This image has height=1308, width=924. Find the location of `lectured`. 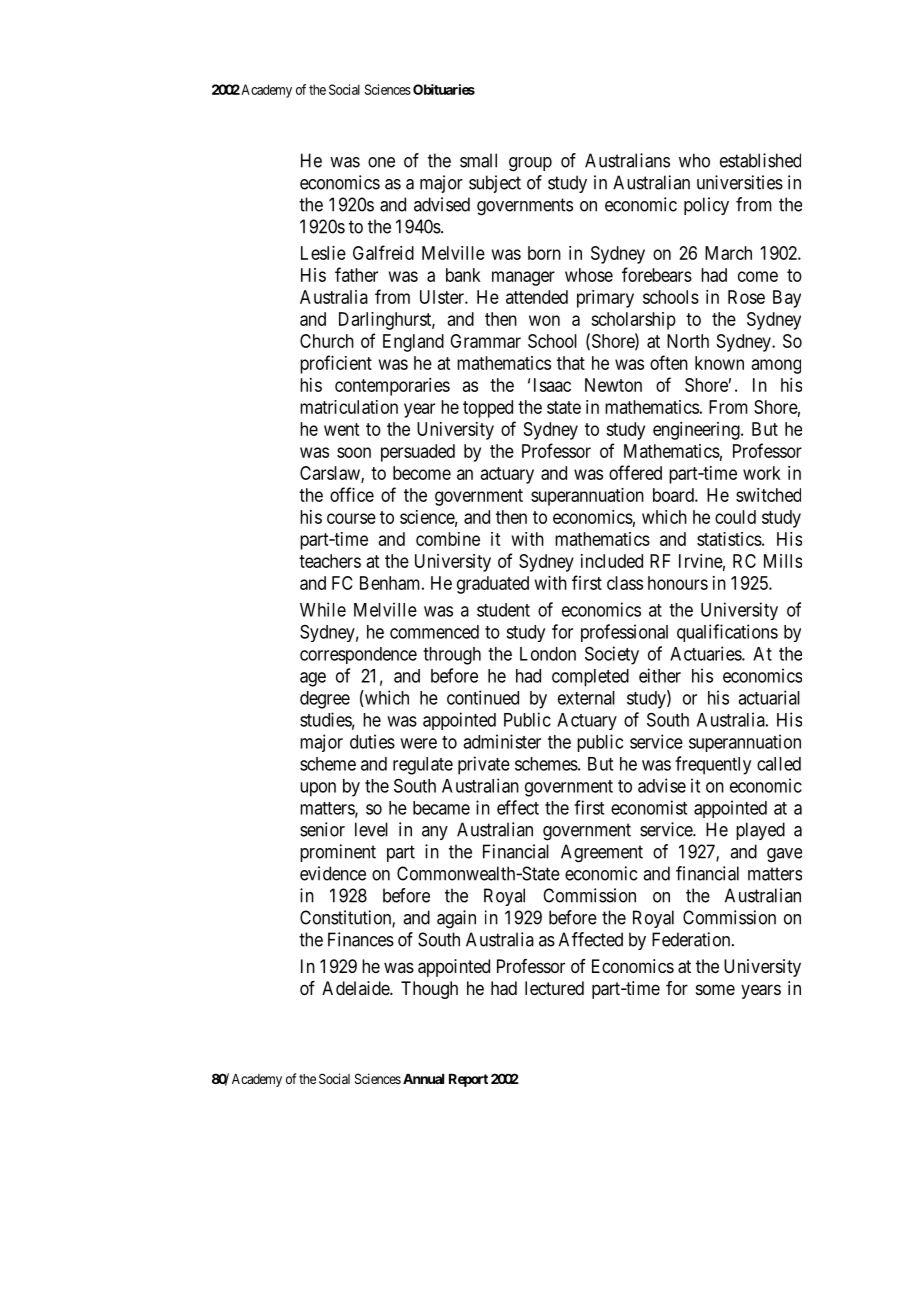

lectured is located at coordinates (554, 988).
